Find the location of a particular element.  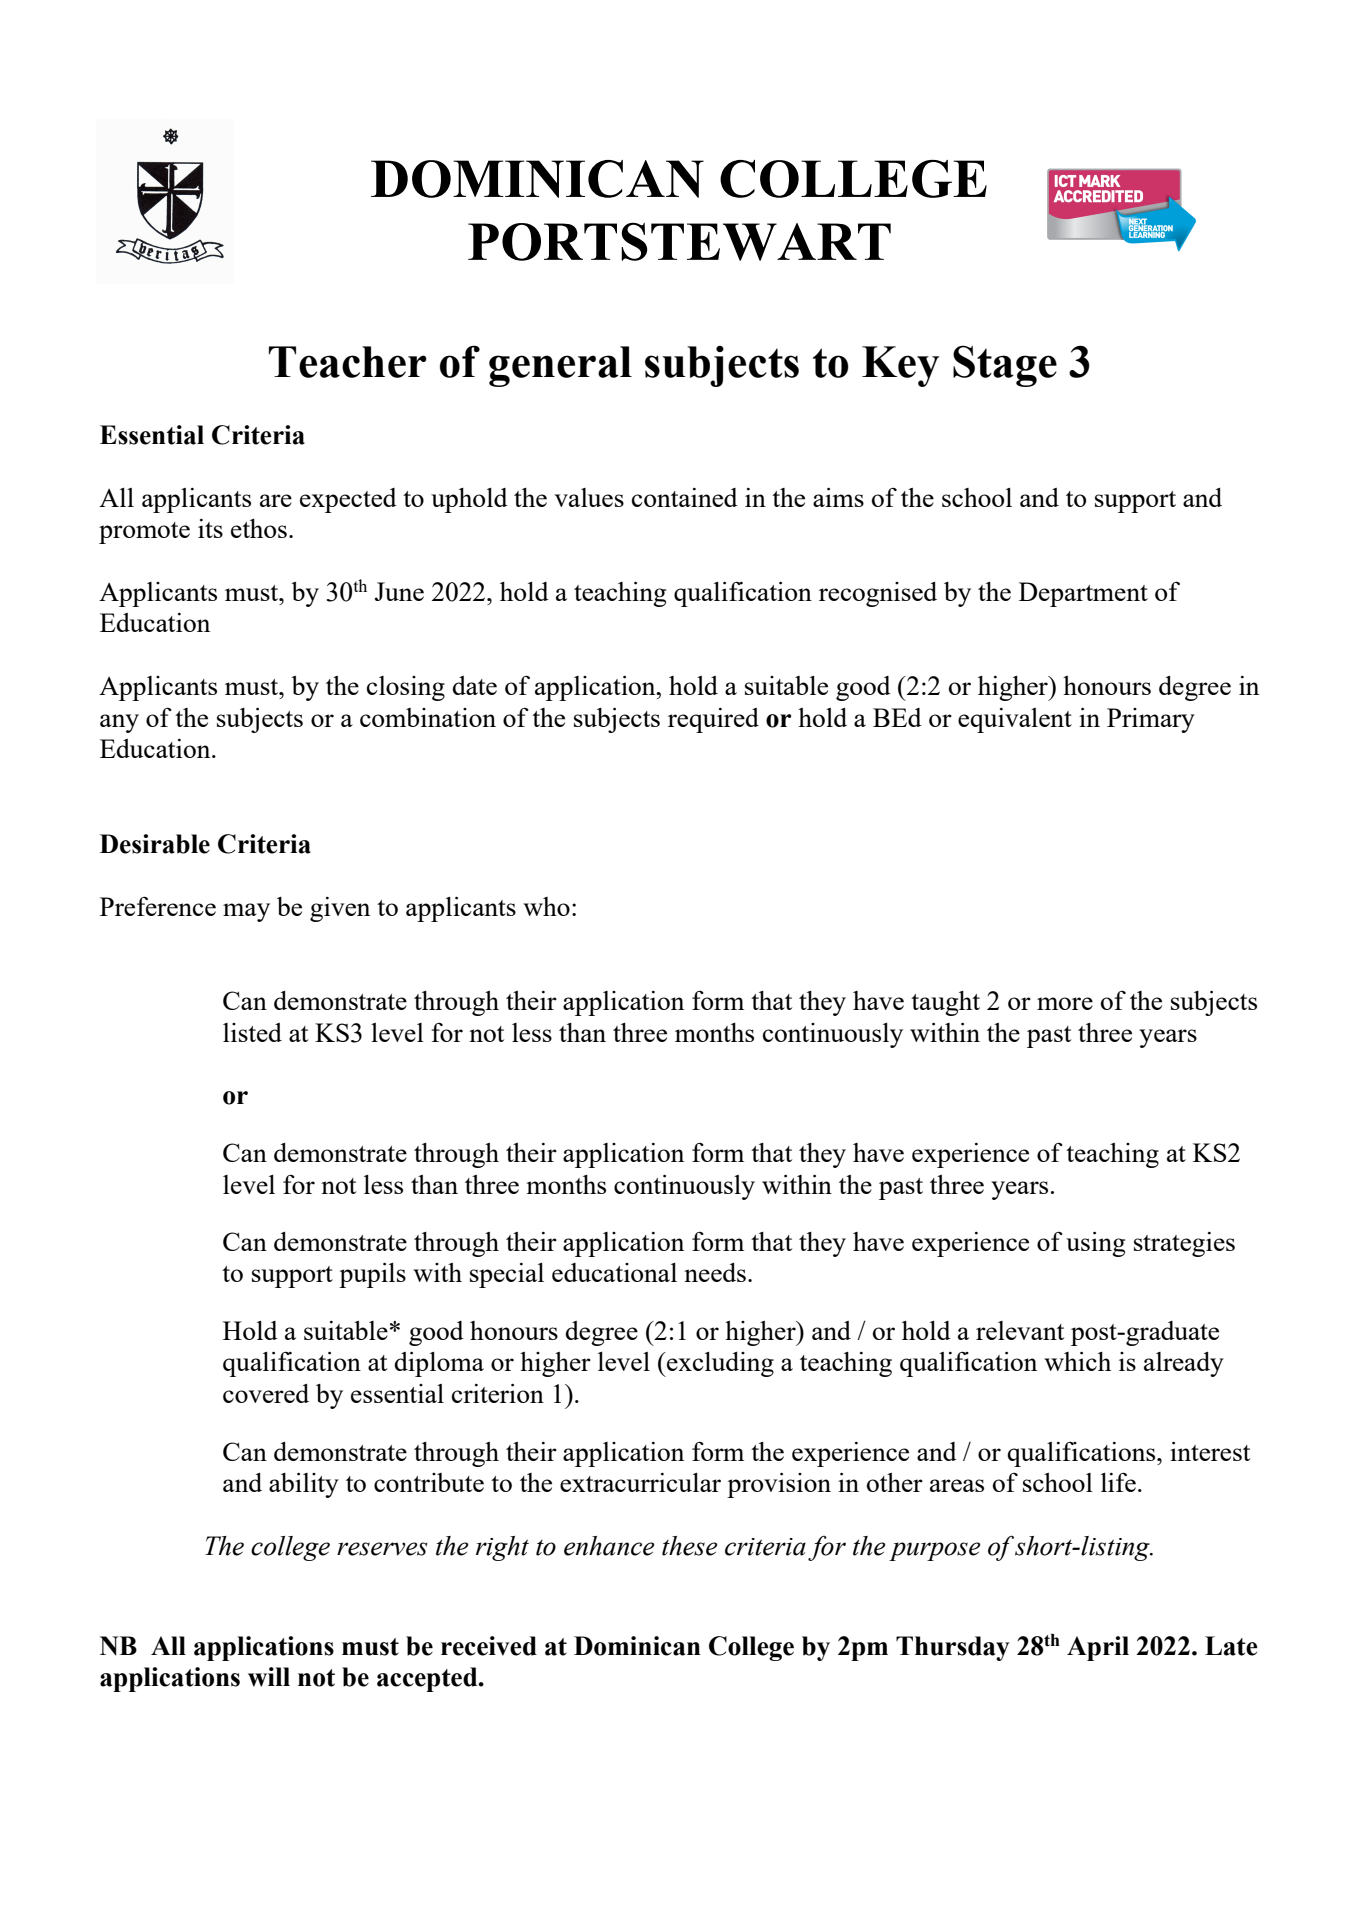

will is located at coordinates (269, 1677).
